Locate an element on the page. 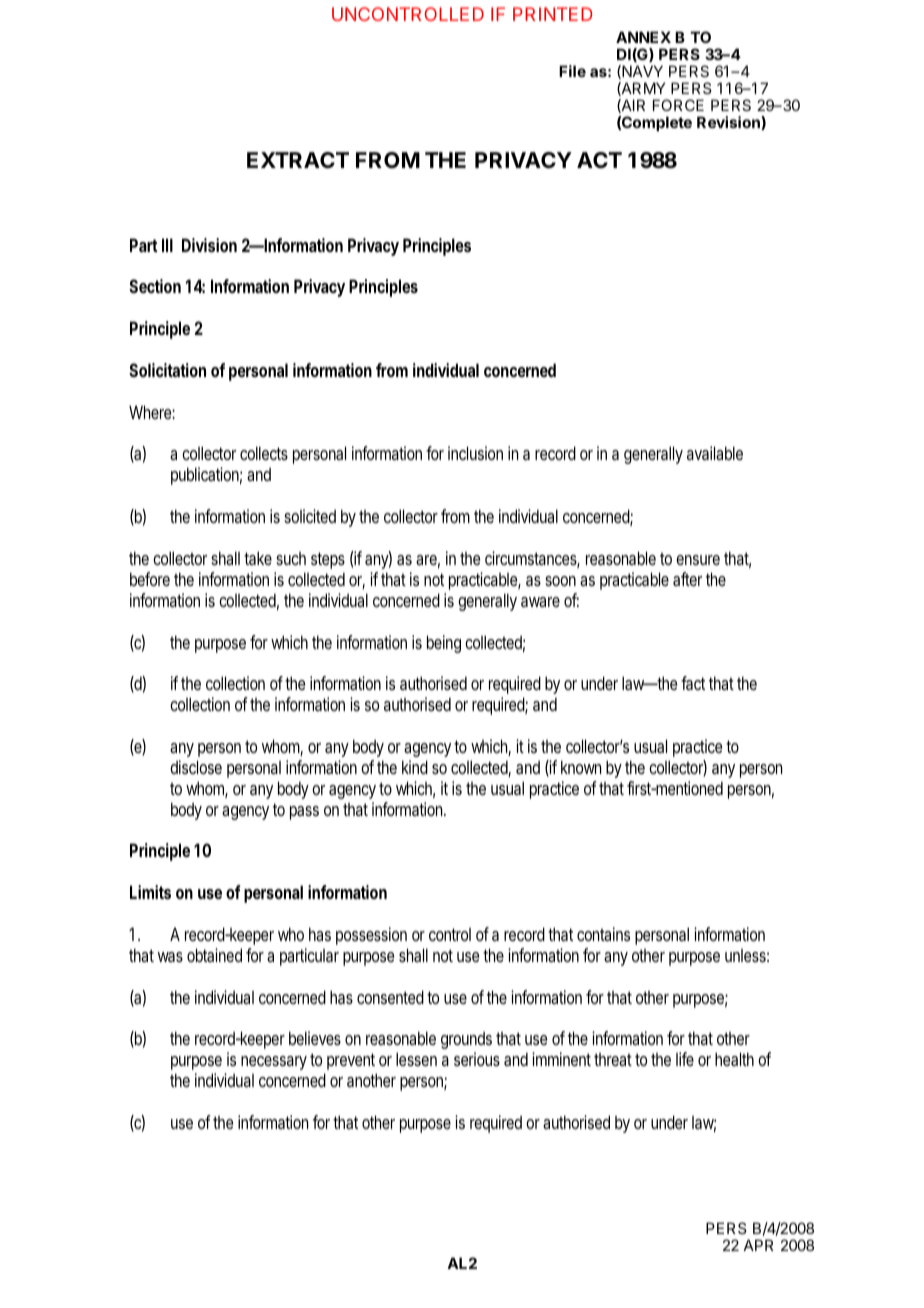 The width and height of the document is (924, 1308). control is located at coordinates (450, 934).
